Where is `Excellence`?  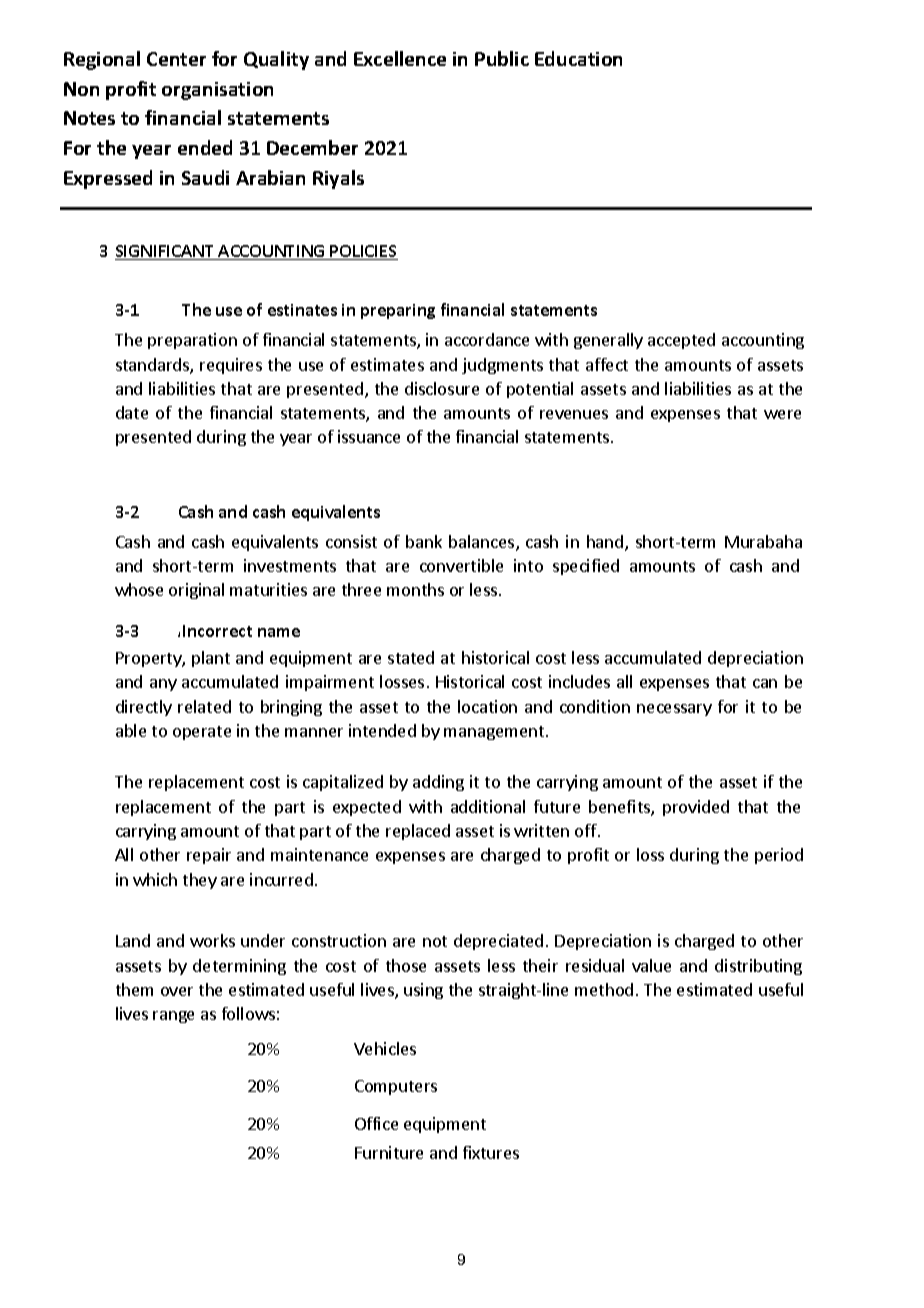
Excellence is located at coordinates (400, 58).
